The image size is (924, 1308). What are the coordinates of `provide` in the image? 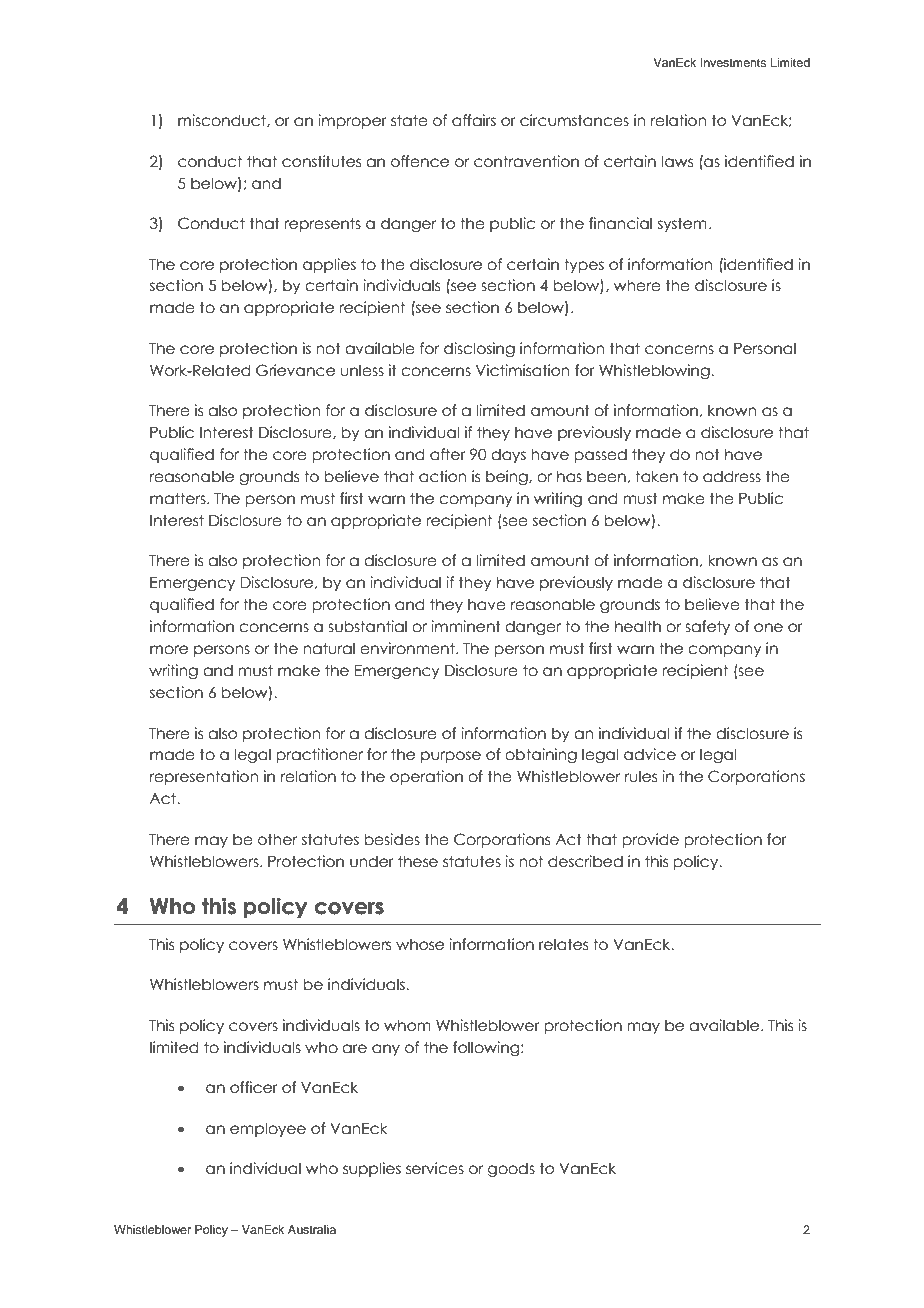 It's located at (650, 840).
